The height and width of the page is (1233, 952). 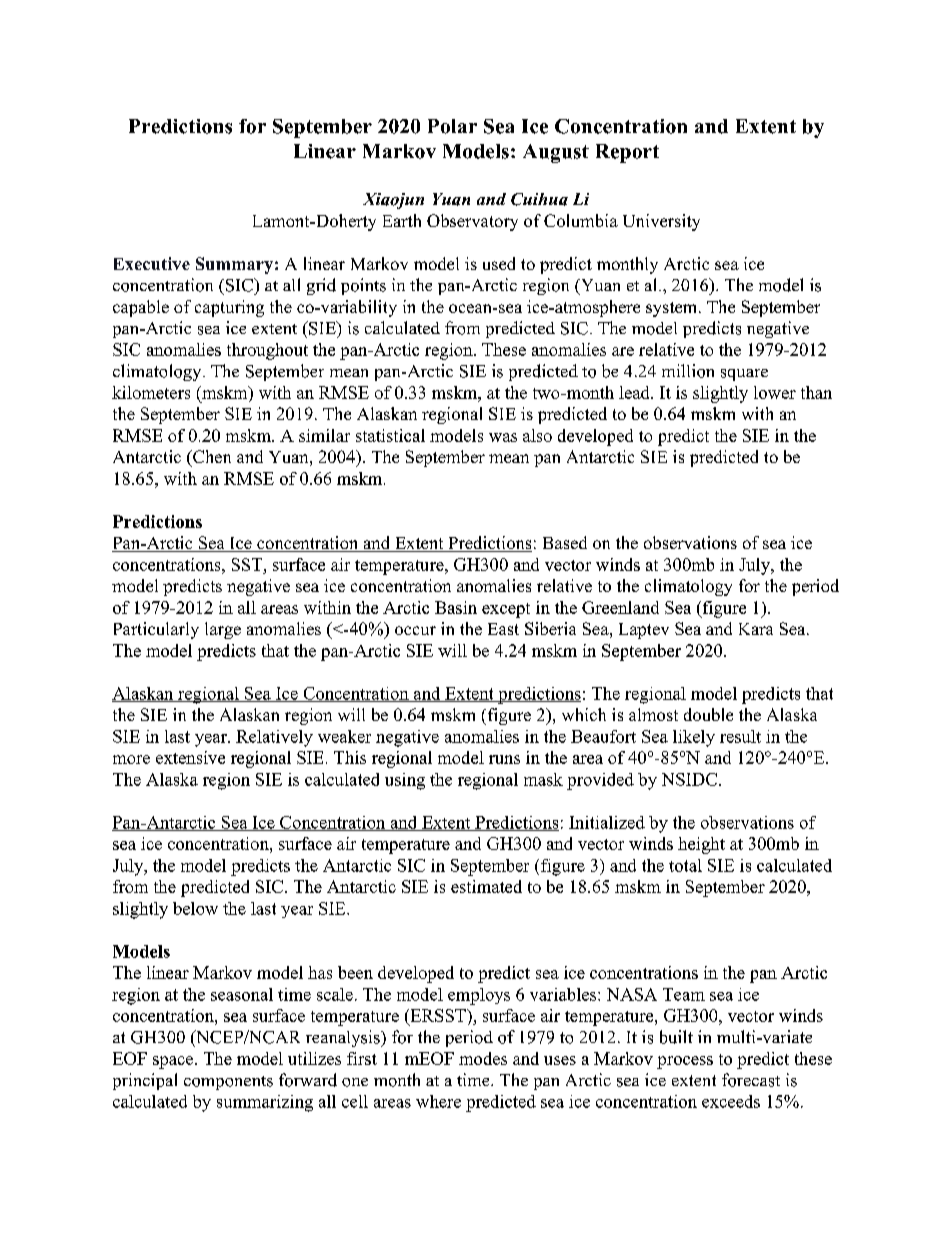 What do you see at coordinates (456, 607) in the page?
I see `Basin` at bounding box center [456, 607].
